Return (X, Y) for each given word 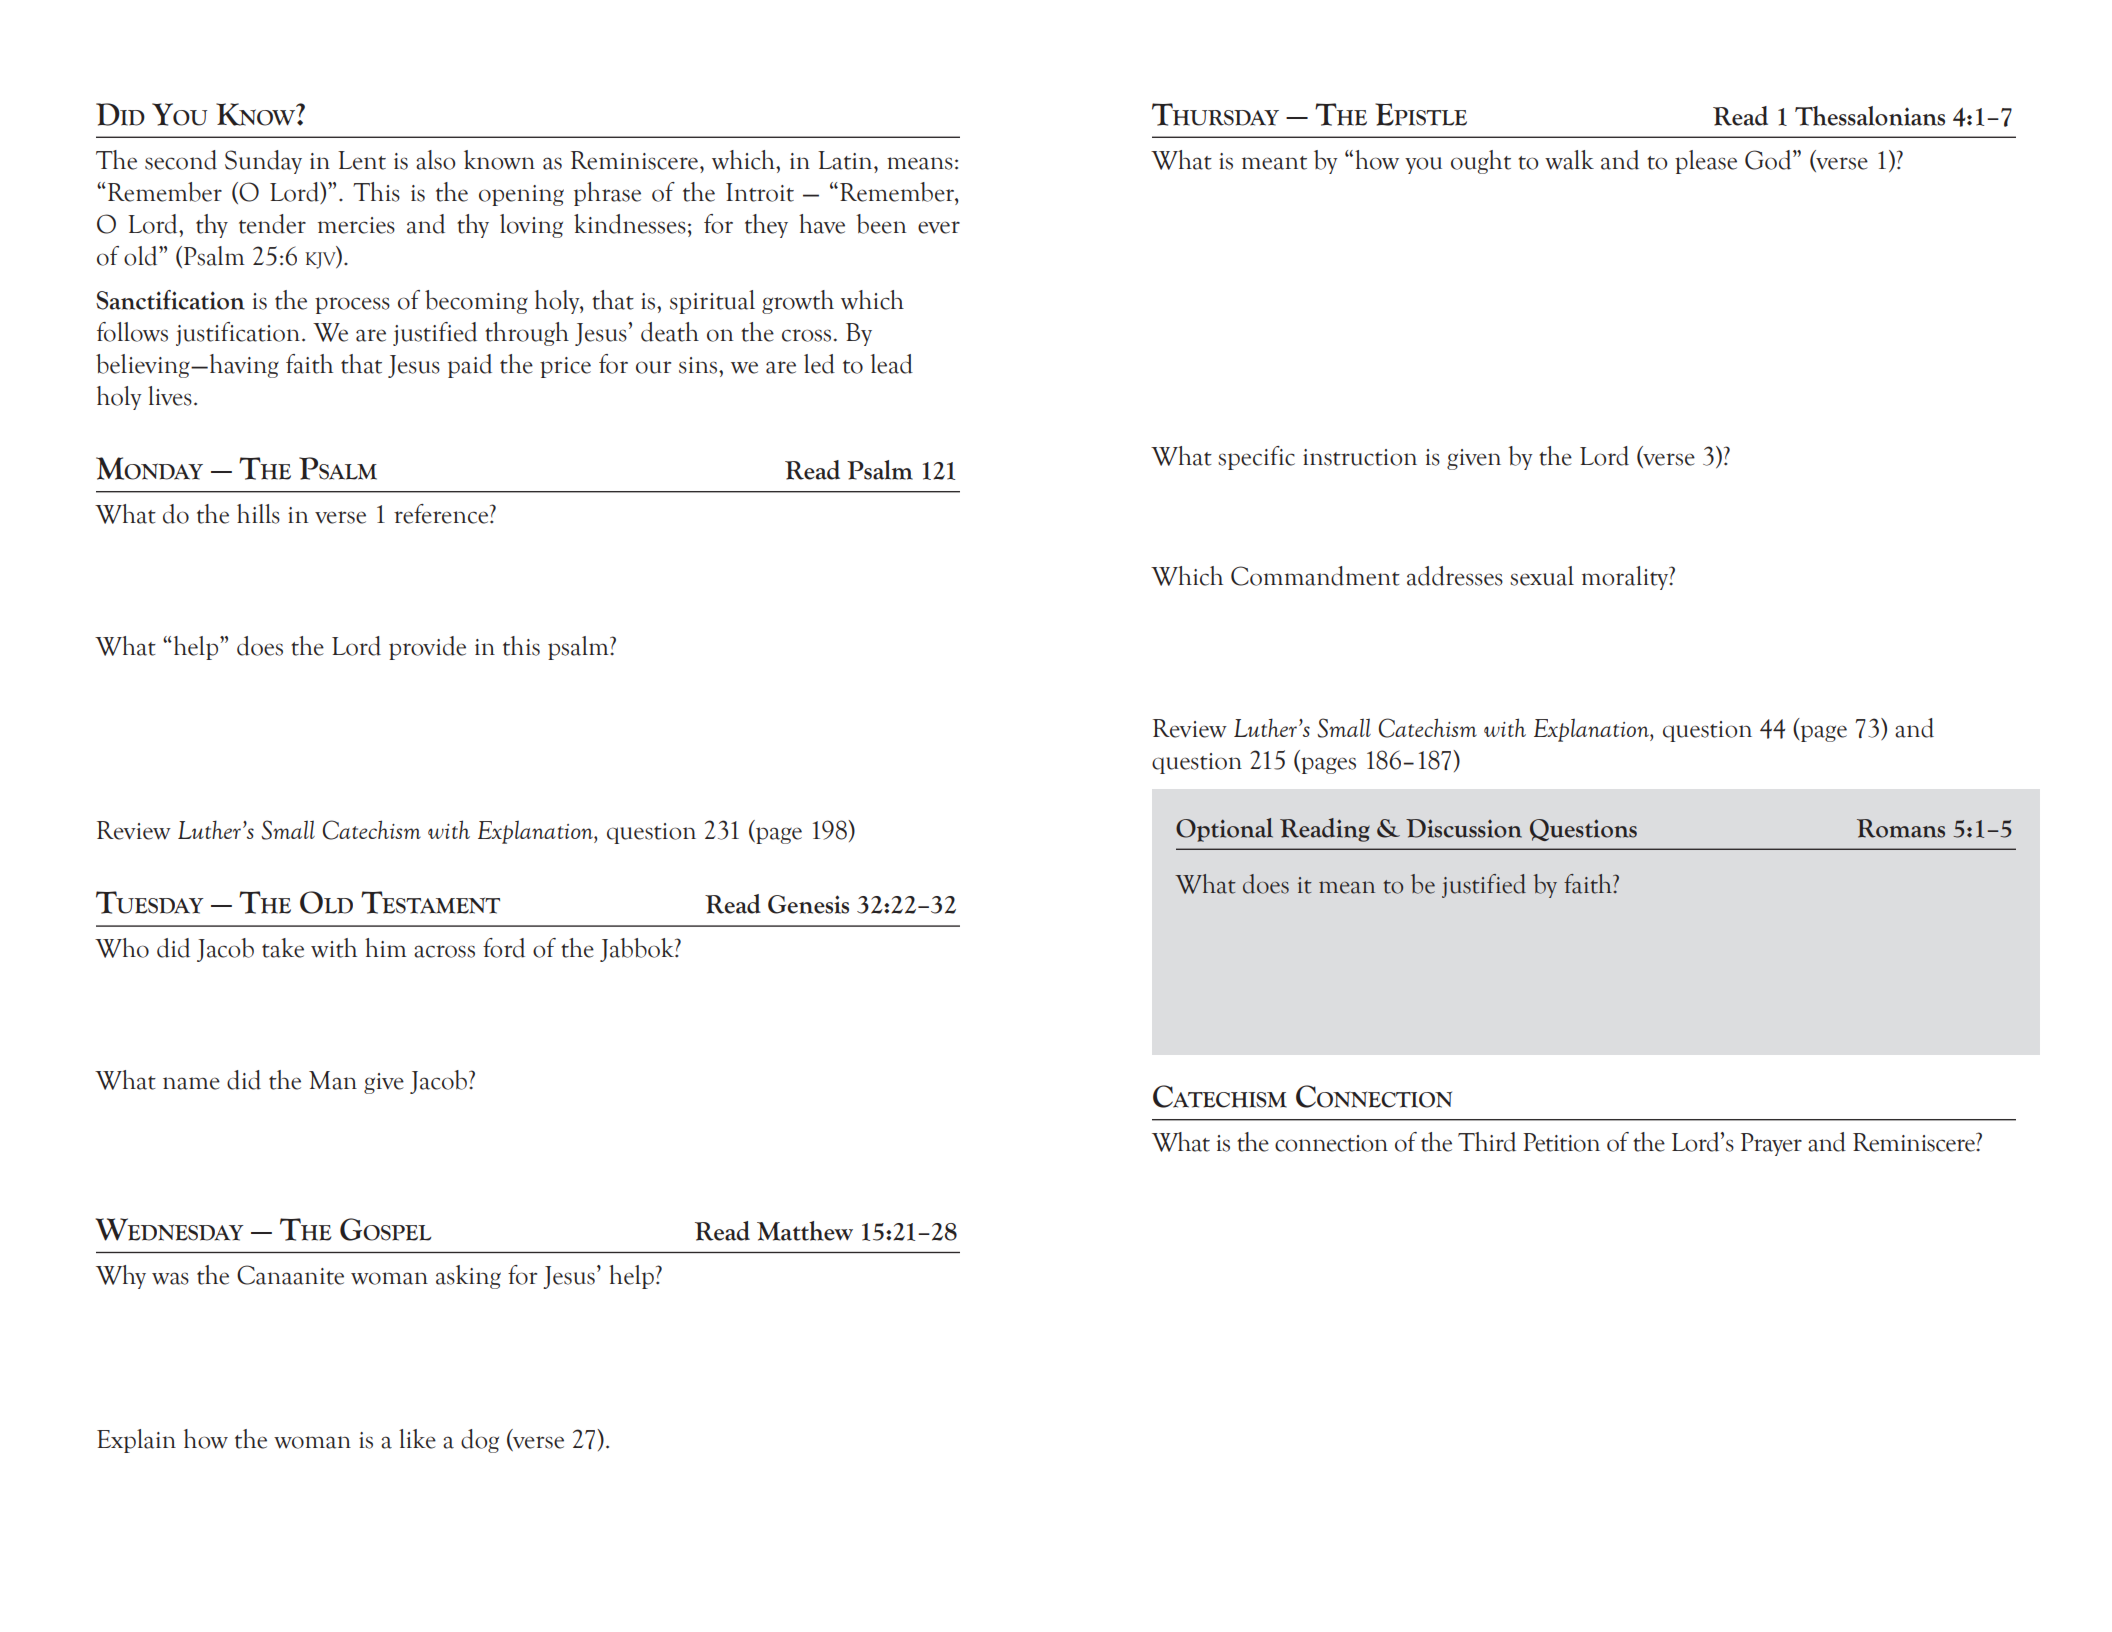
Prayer (1771, 1144)
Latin (846, 160)
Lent (362, 160)
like (417, 1439)
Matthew (805, 1231)
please (1706, 162)
